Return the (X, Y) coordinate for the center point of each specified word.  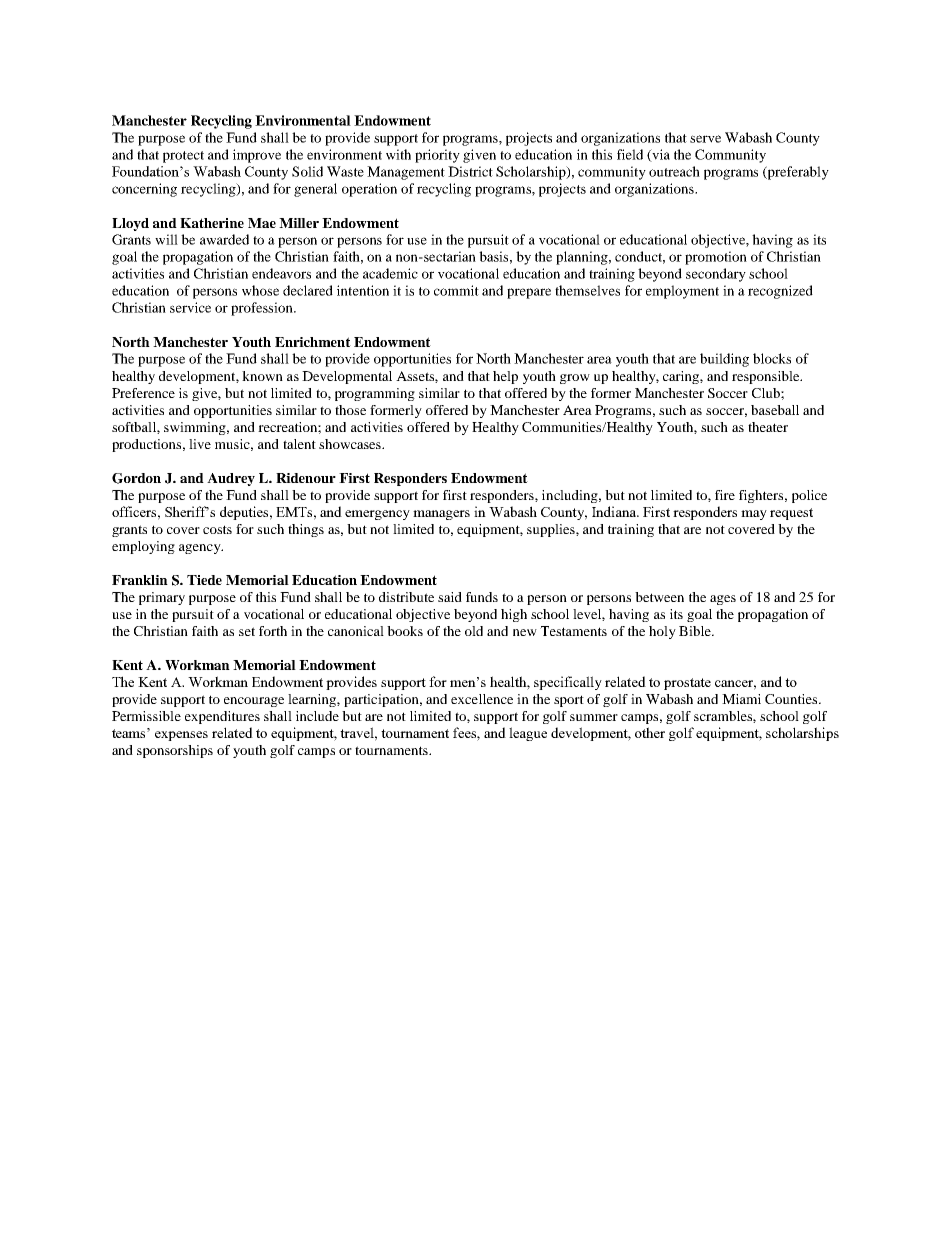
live (200, 444)
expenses (181, 736)
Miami (741, 699)
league (528, 734)
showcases (351, 444)
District (470, 171)
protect (183, 157)
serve (705, 139)
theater (768, 427)
